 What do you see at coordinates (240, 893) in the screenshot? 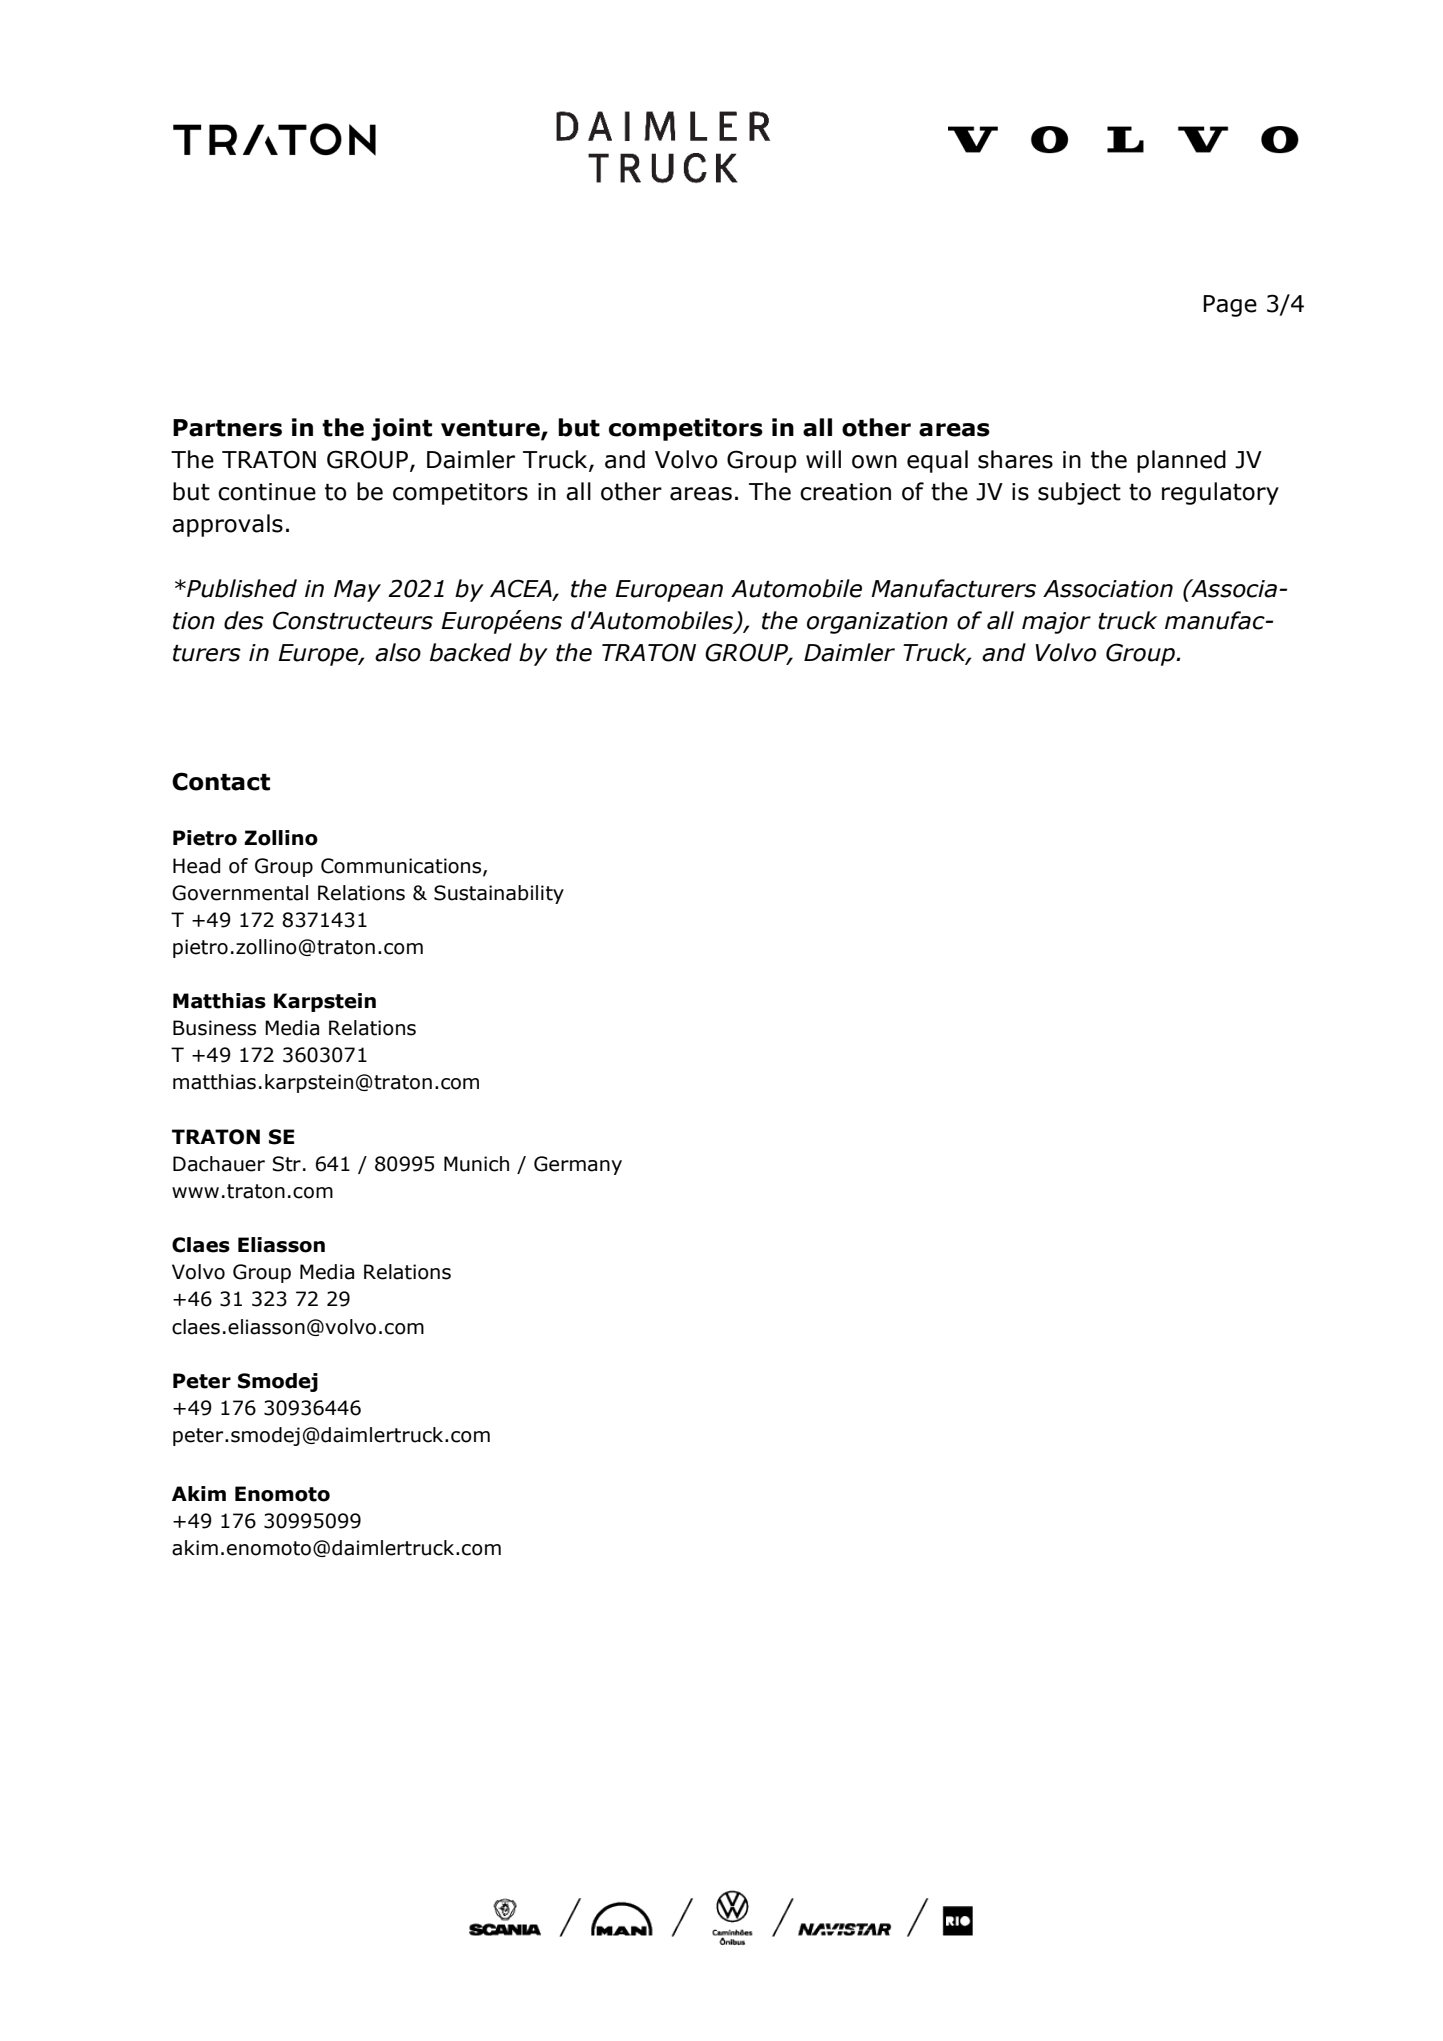
I see `Governmental` at bounding box center [240, 893].
